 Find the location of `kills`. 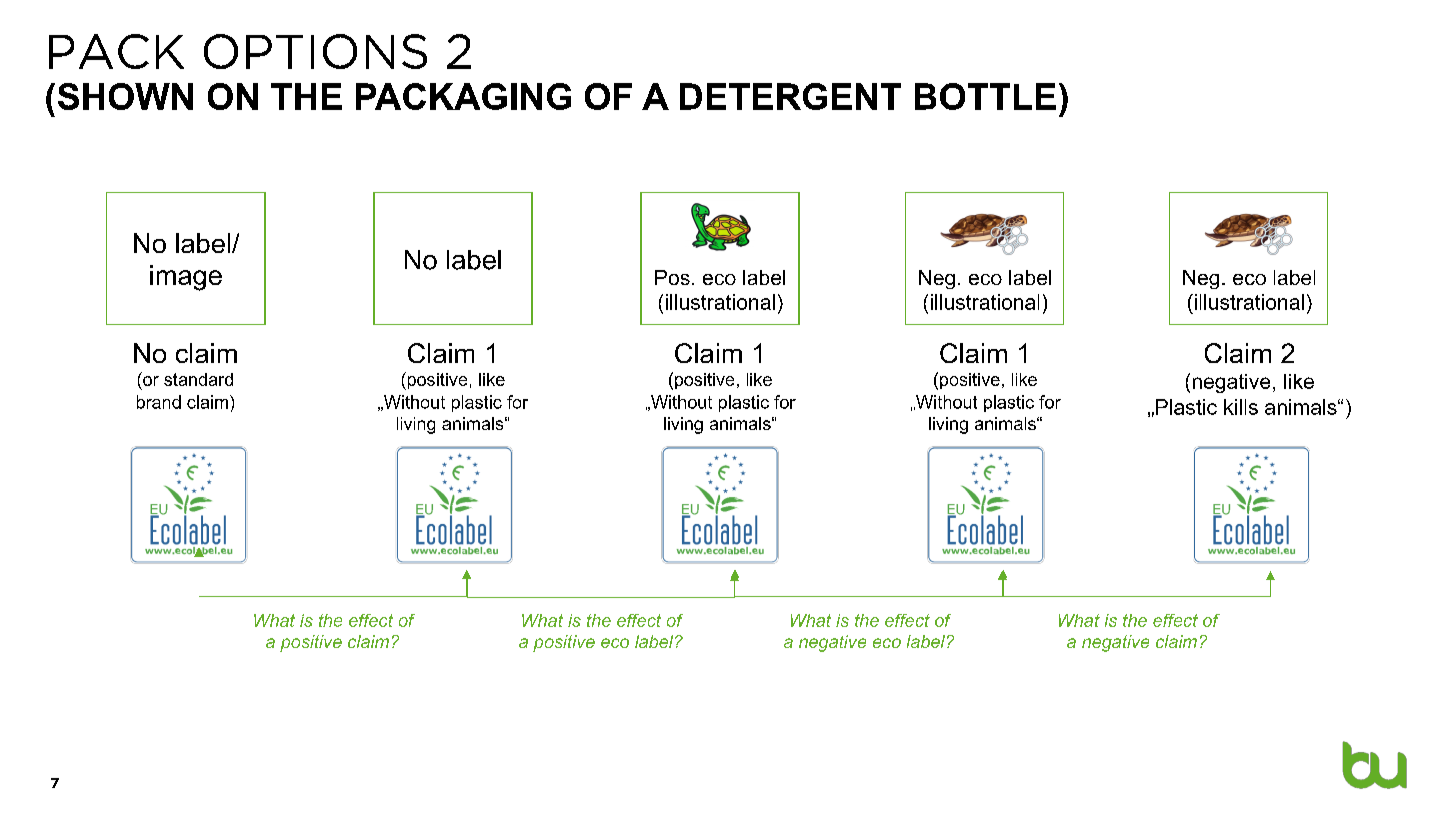

kills is located at coordinates (1241, 407).
